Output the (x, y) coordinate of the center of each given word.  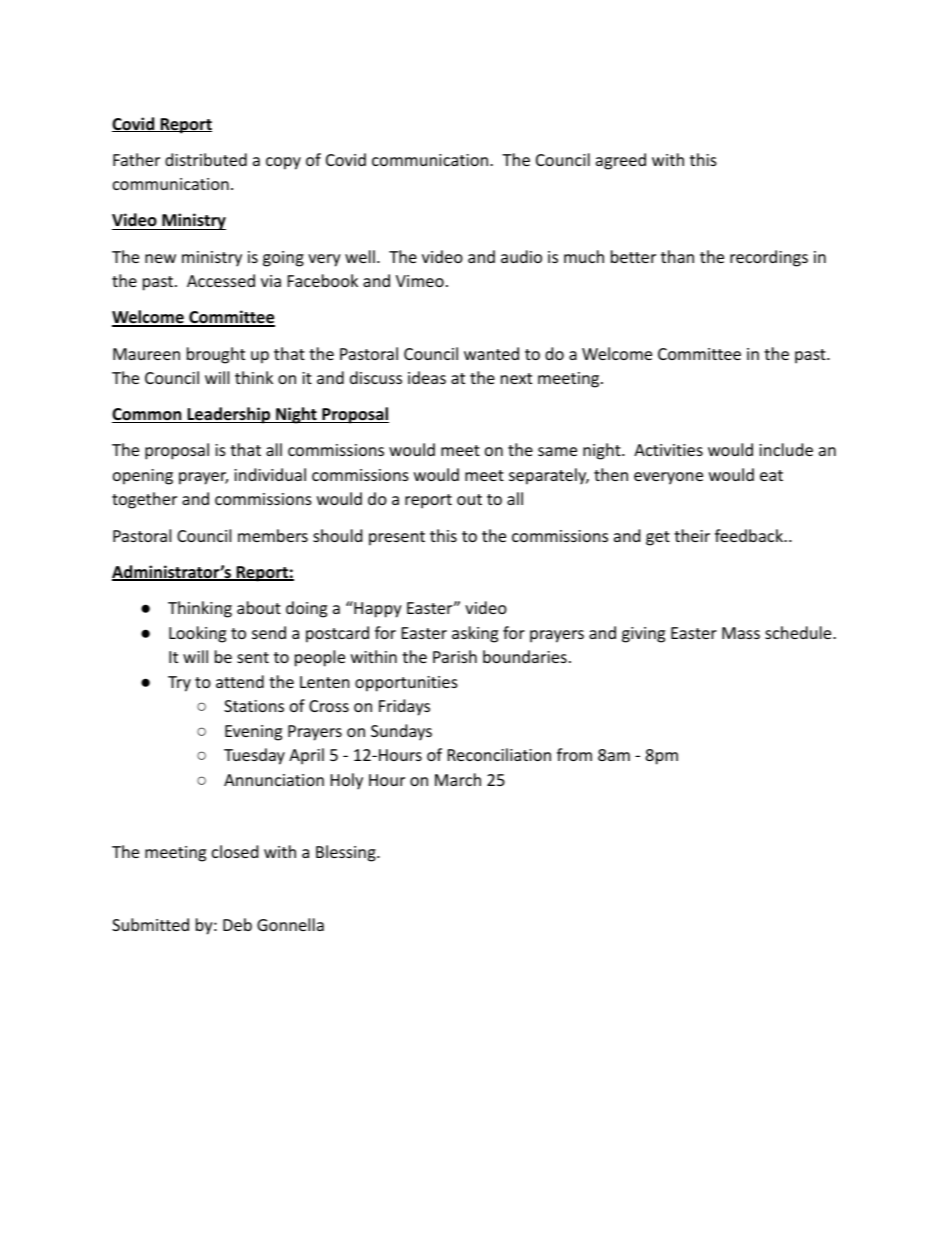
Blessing (347, 853)
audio (521, 256)
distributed (206, 159)
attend (240, 681)
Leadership (229, 415)
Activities (668, 450)
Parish (455, 656)
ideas (427, 377)
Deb (237, 924)
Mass (741, 633)
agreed (621, 161)
